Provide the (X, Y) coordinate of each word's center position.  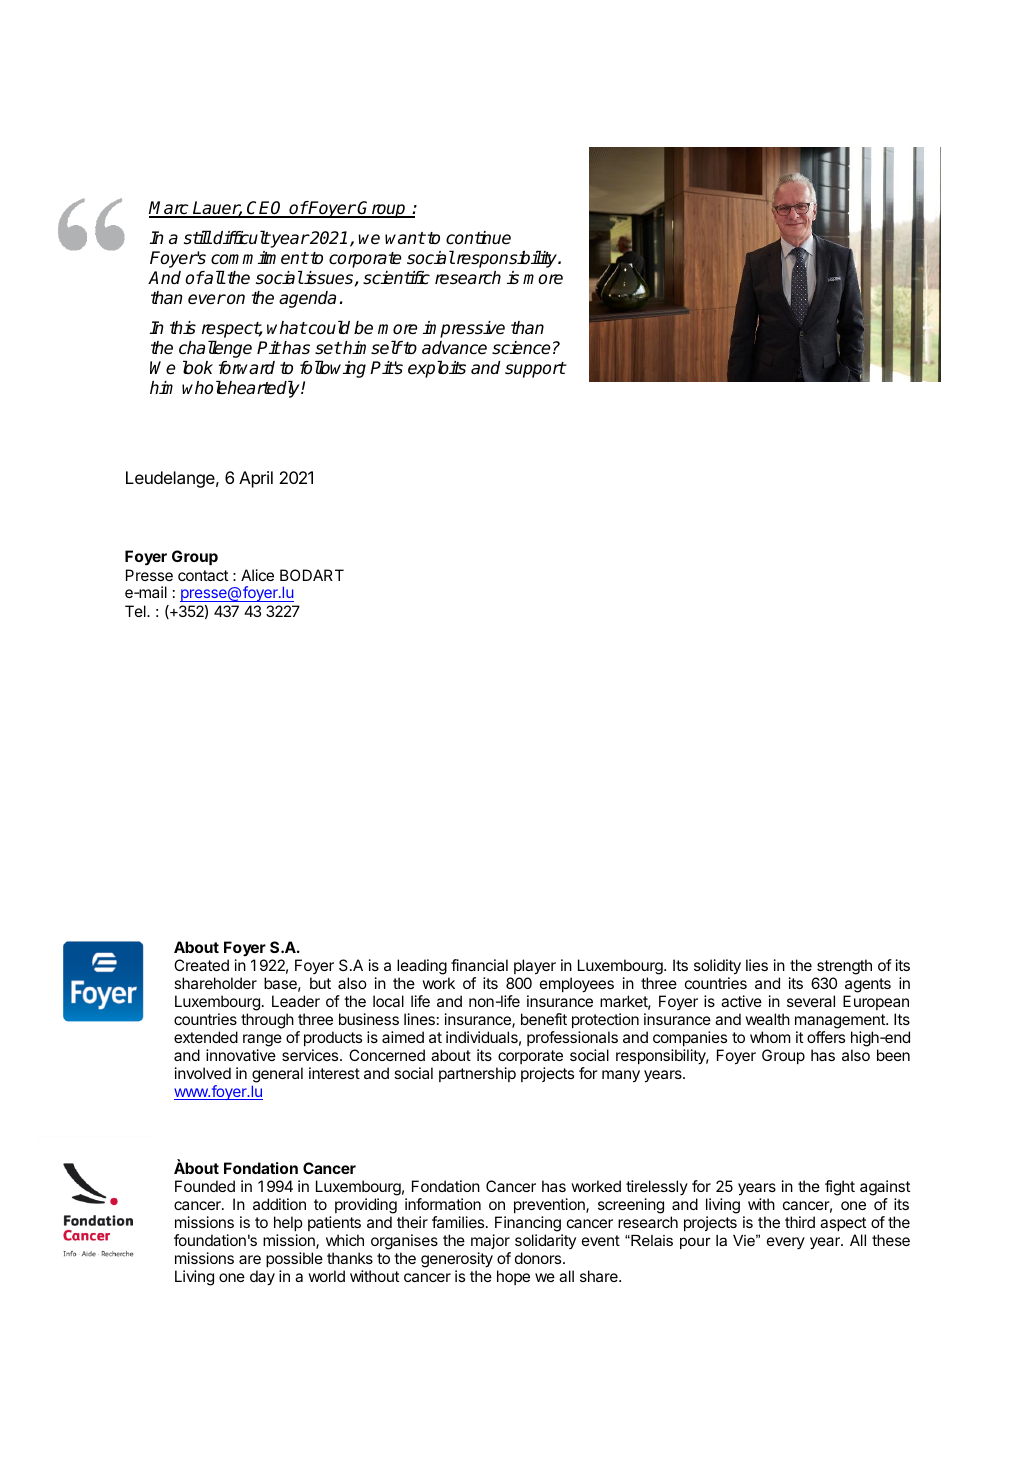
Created (201, 965)
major (491, 1243)
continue (478, 238)
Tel (136, 611)
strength (843, 968)
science (521, 348)
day (262, 1278)
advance (454, 348)
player (535, 967)
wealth (767, 1019)
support (535, 370)
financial (479, 965)
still (198, 237)
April (256, 479)
